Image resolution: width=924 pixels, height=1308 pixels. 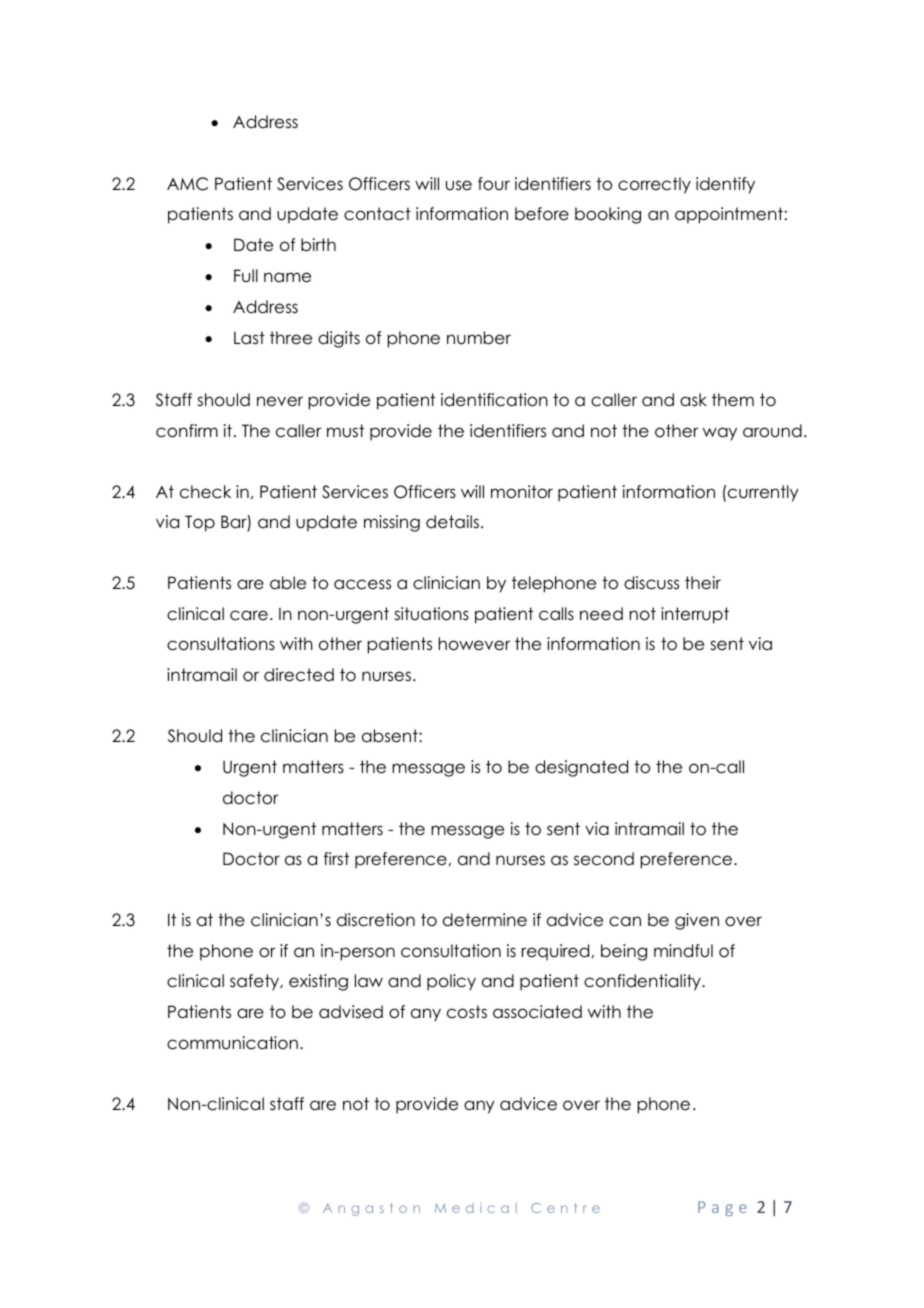 I want to click on directed, so click(x=299, y=675).
